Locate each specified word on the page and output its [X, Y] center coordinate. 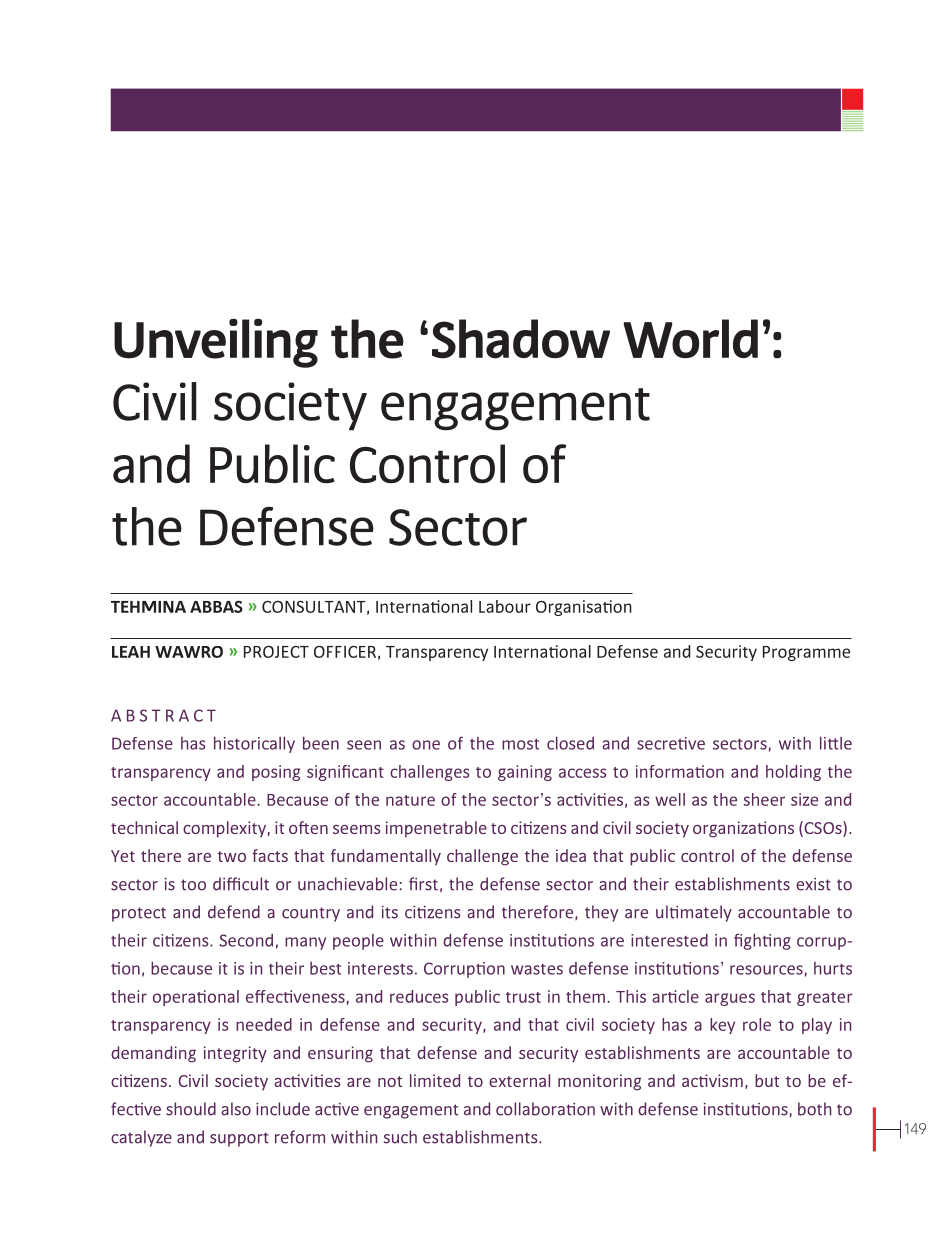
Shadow [521, 339]
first [423, 884]
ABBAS [216, 606]
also [236, 1109]
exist [813, 884]
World [691, 338]
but [767, 1080]
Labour [505, 606]
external [519, 1080]
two [232, 856]
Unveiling [216, 343]
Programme [806, 653]
